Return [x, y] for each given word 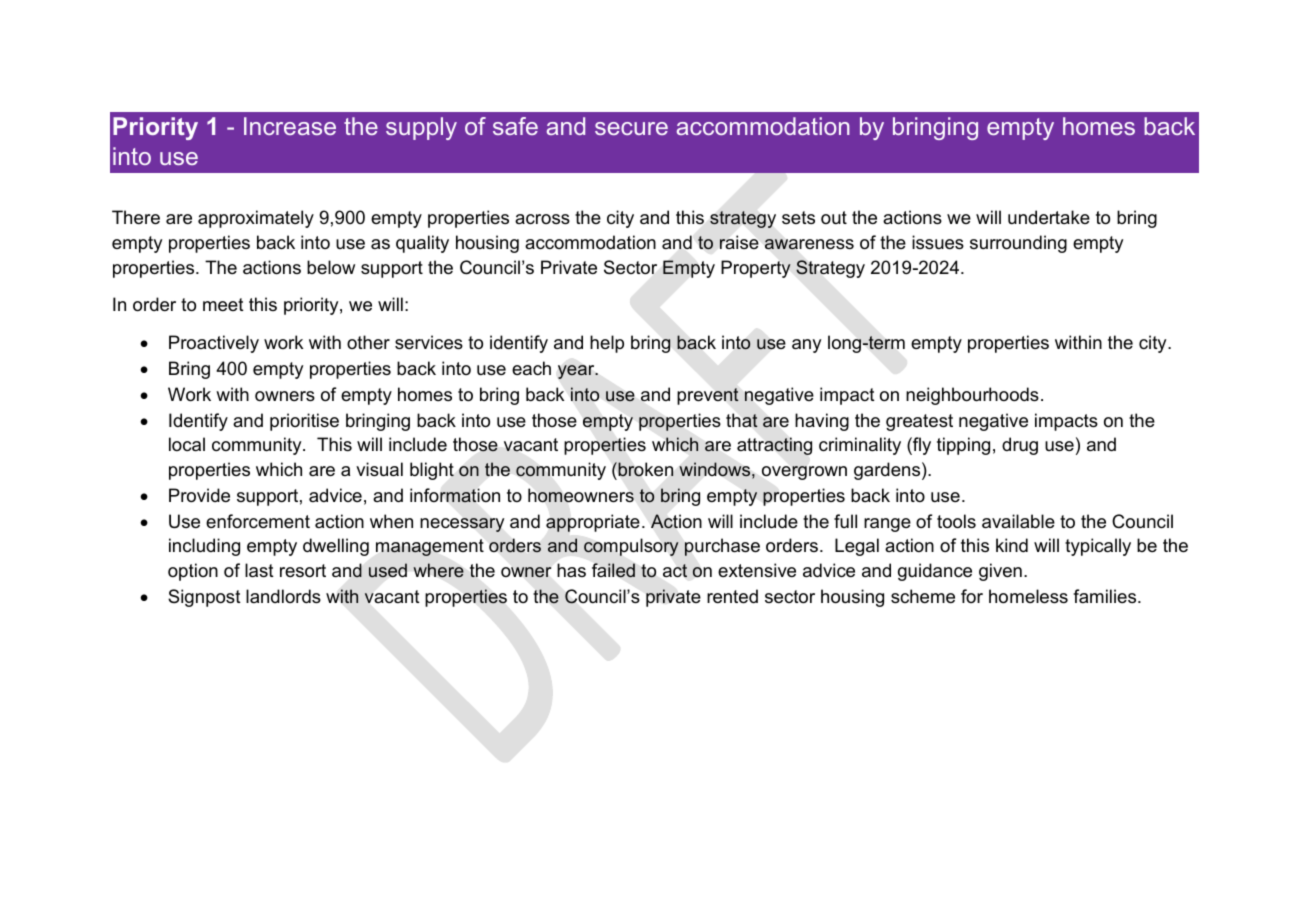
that [742, 420]
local [187, 444]
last [259, 570]
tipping [963, 446]
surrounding [1018, 244]
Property [756, 269]
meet [223, 305]
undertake [1049, 217]
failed [613, 570]
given [1000, 572]
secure [631, 128]
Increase [290, 126]
